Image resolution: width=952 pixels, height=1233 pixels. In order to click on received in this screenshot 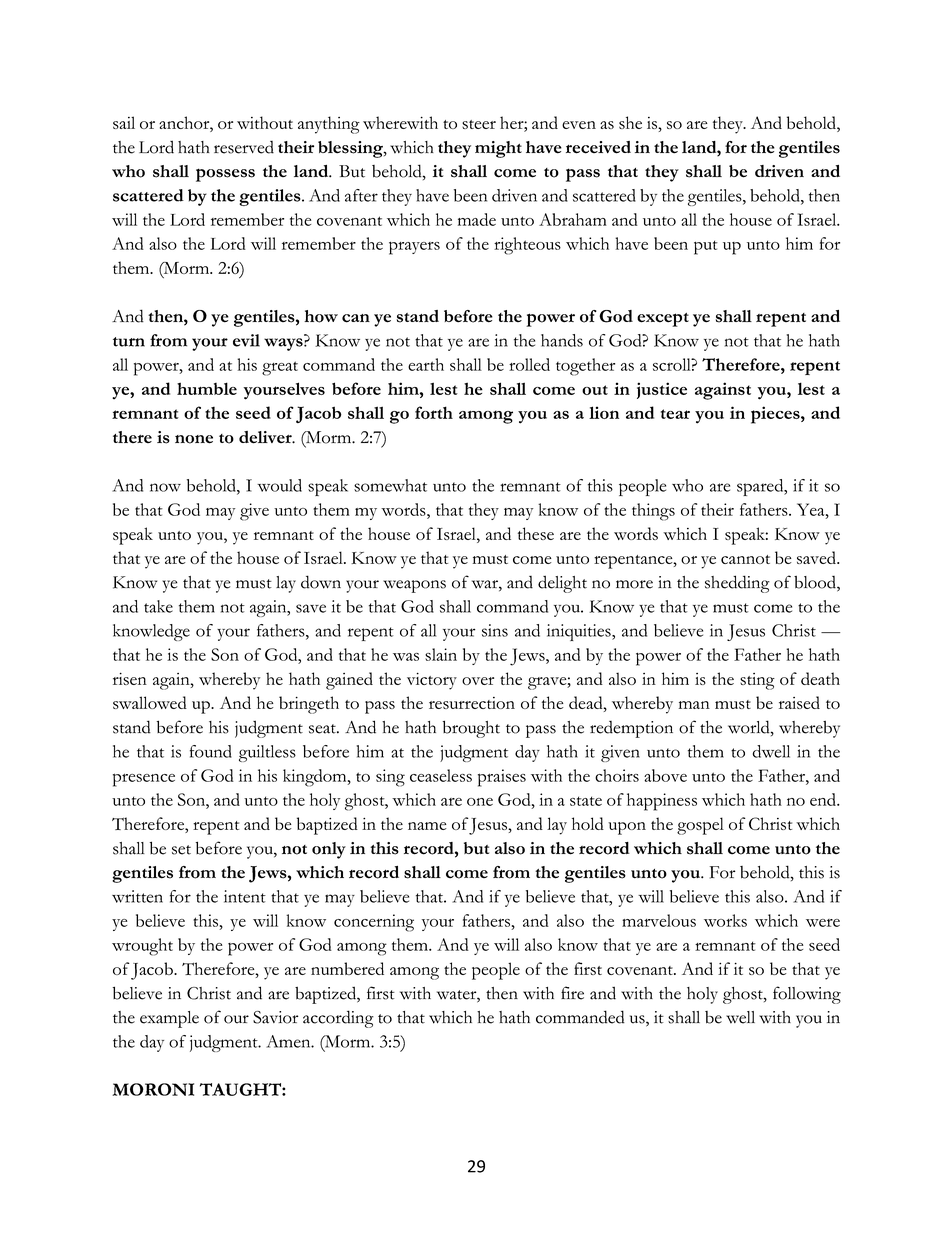, I will do `click(598, 147)`.
